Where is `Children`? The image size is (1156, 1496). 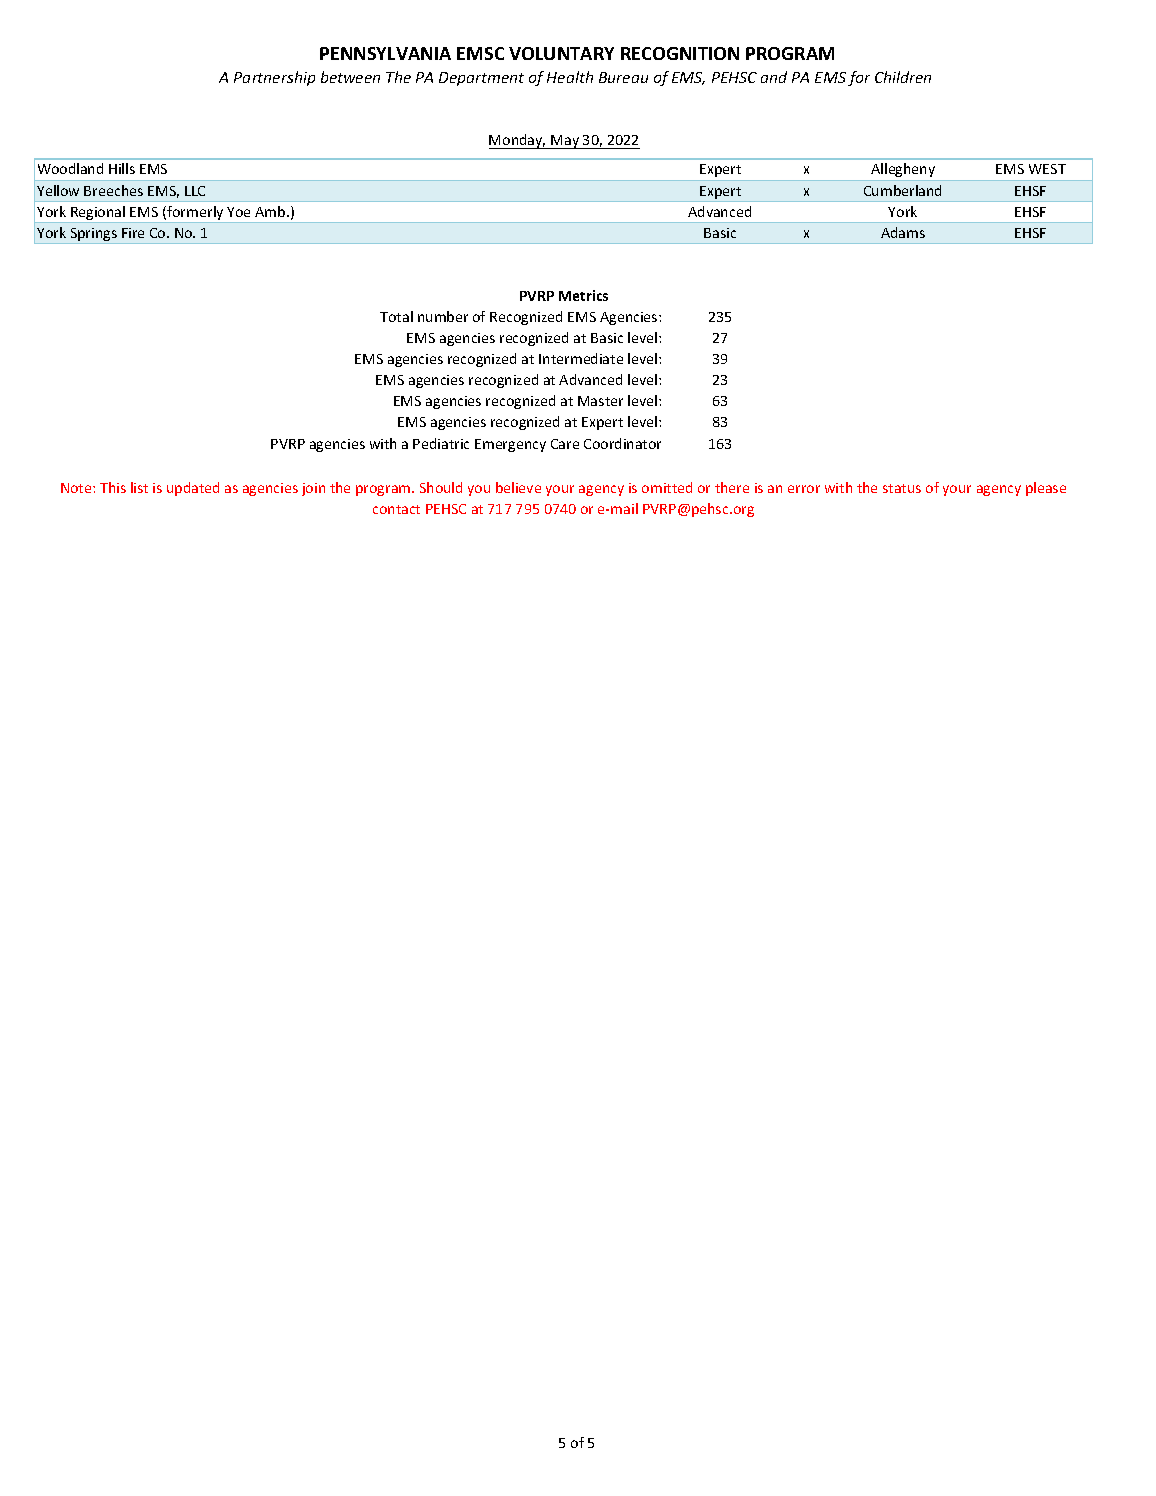 Children is located at coordinates (903, 77).
